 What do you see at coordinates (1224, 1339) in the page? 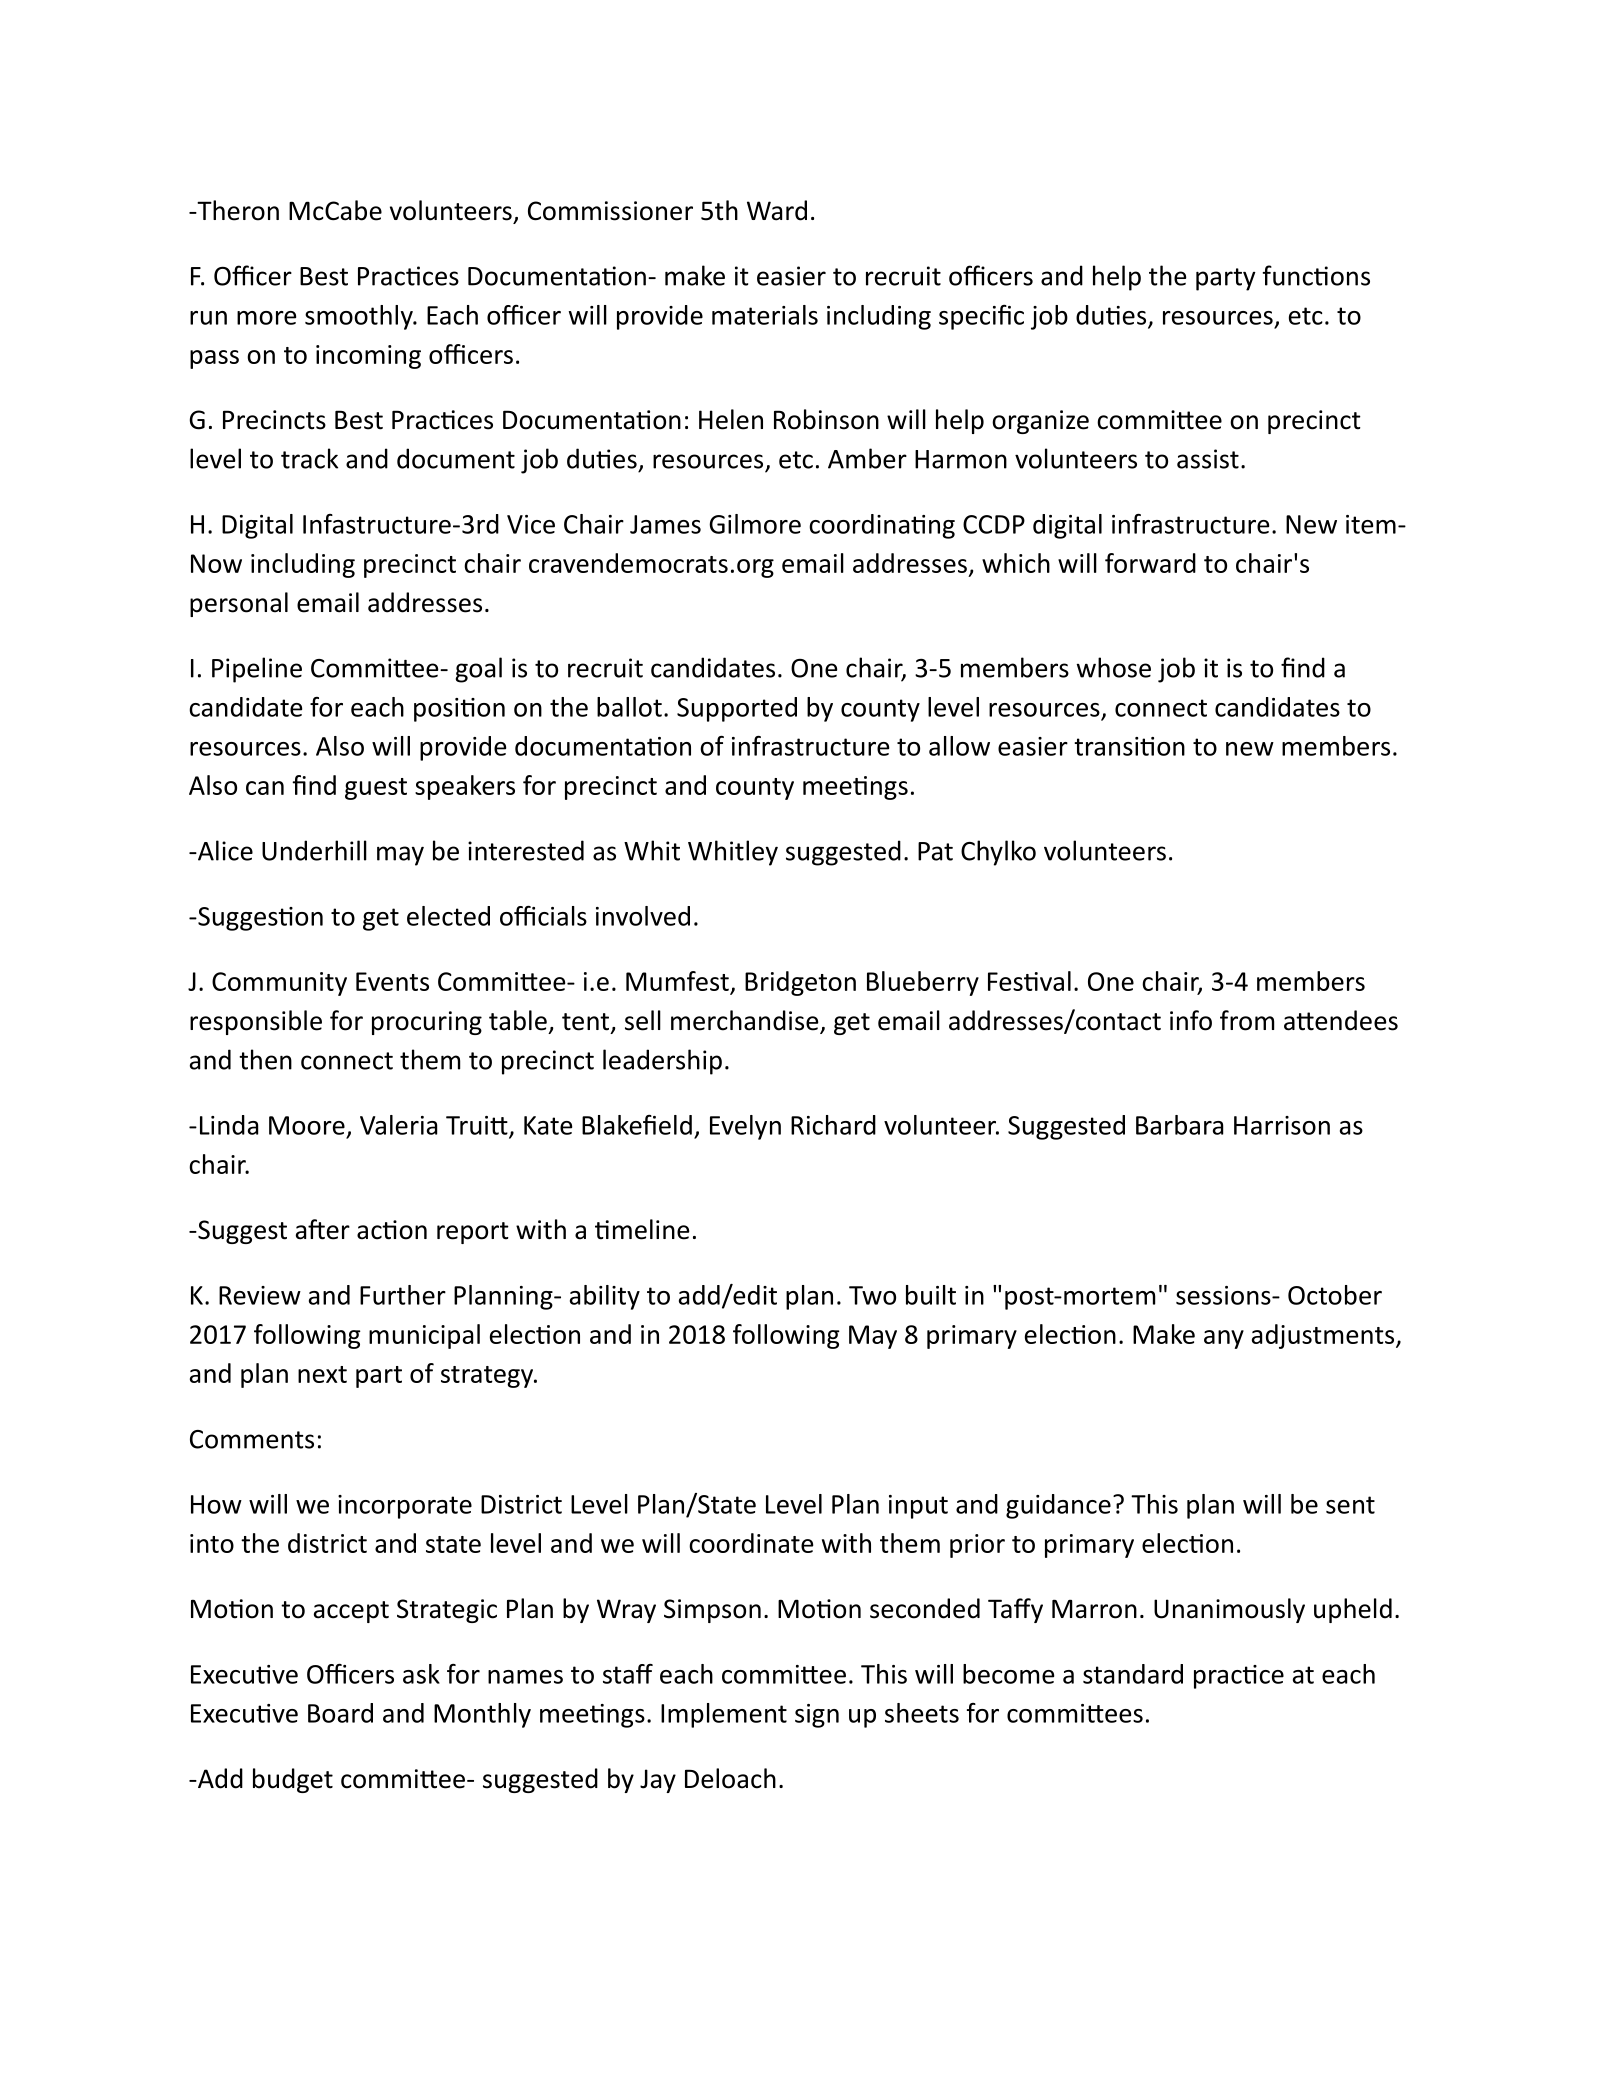
I see `any` at bounding box center [1224, 1339].
